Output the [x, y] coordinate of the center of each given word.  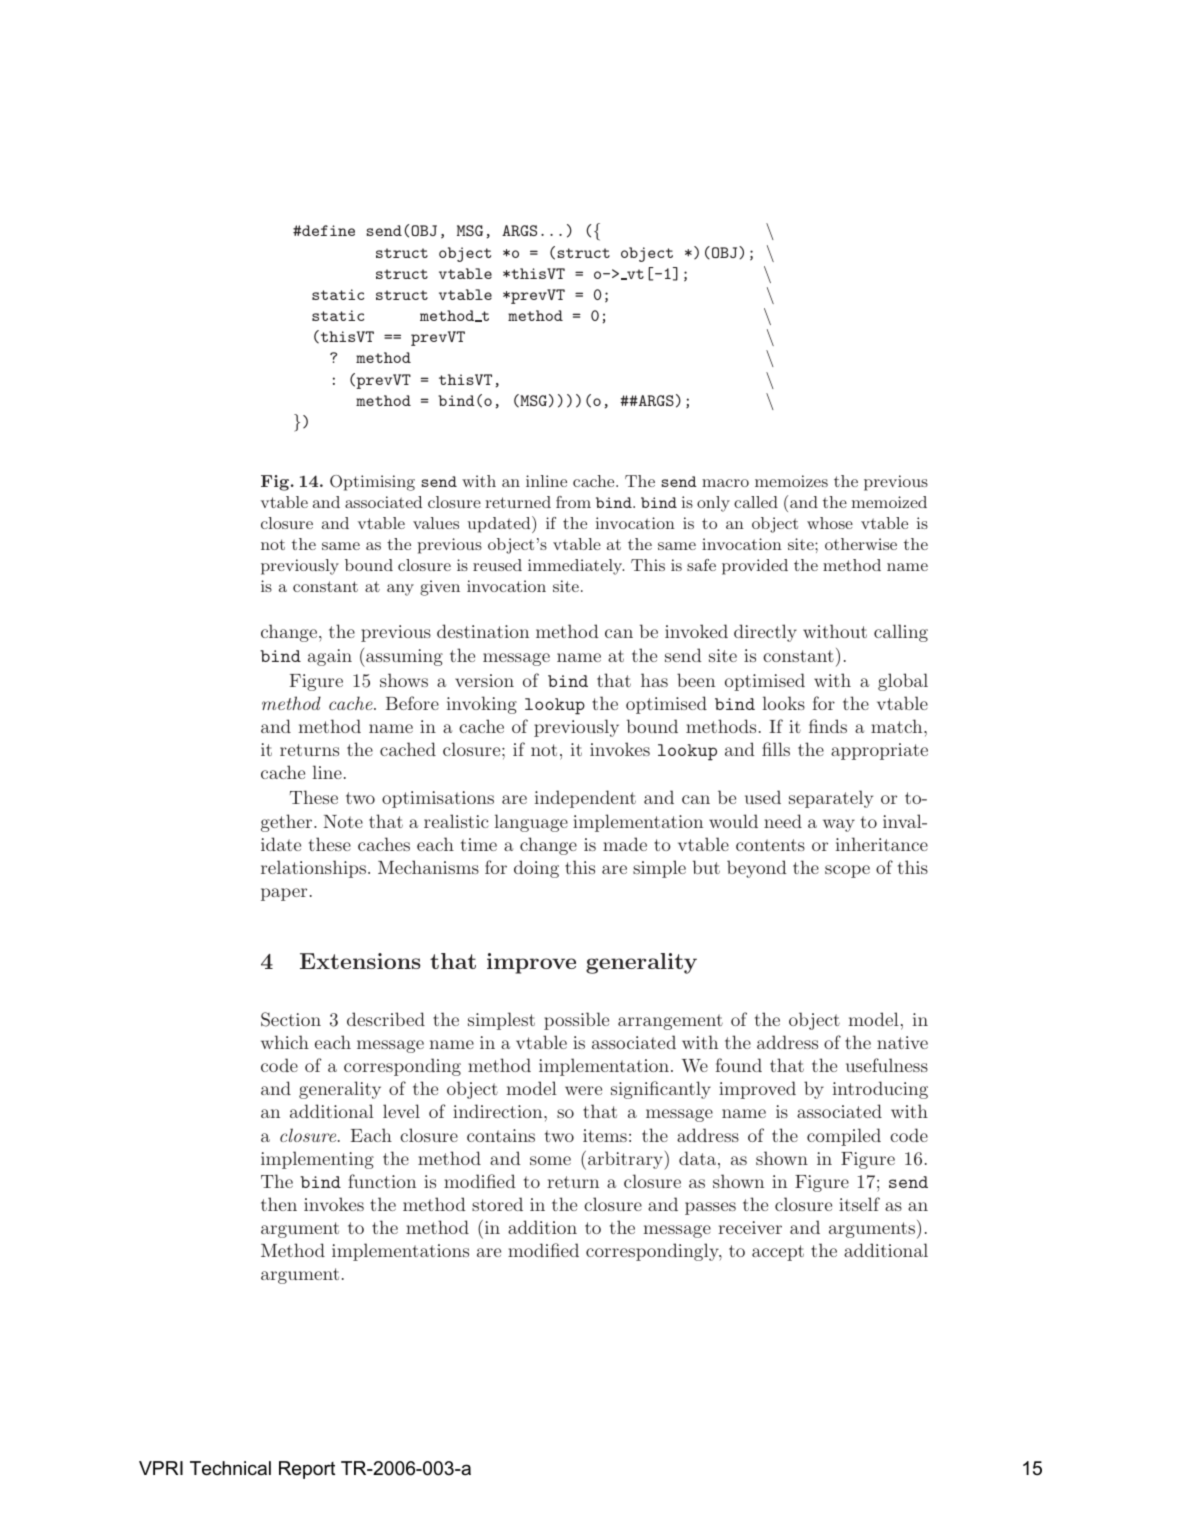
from [573, 502]
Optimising [372, 483]
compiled [844, 1137]
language [531, 823]
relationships [313, 869]
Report [307, 1470]
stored [497, 1204]
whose [830, 523]
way [839, 825]
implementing [317, 1160]
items [605, 1135]
